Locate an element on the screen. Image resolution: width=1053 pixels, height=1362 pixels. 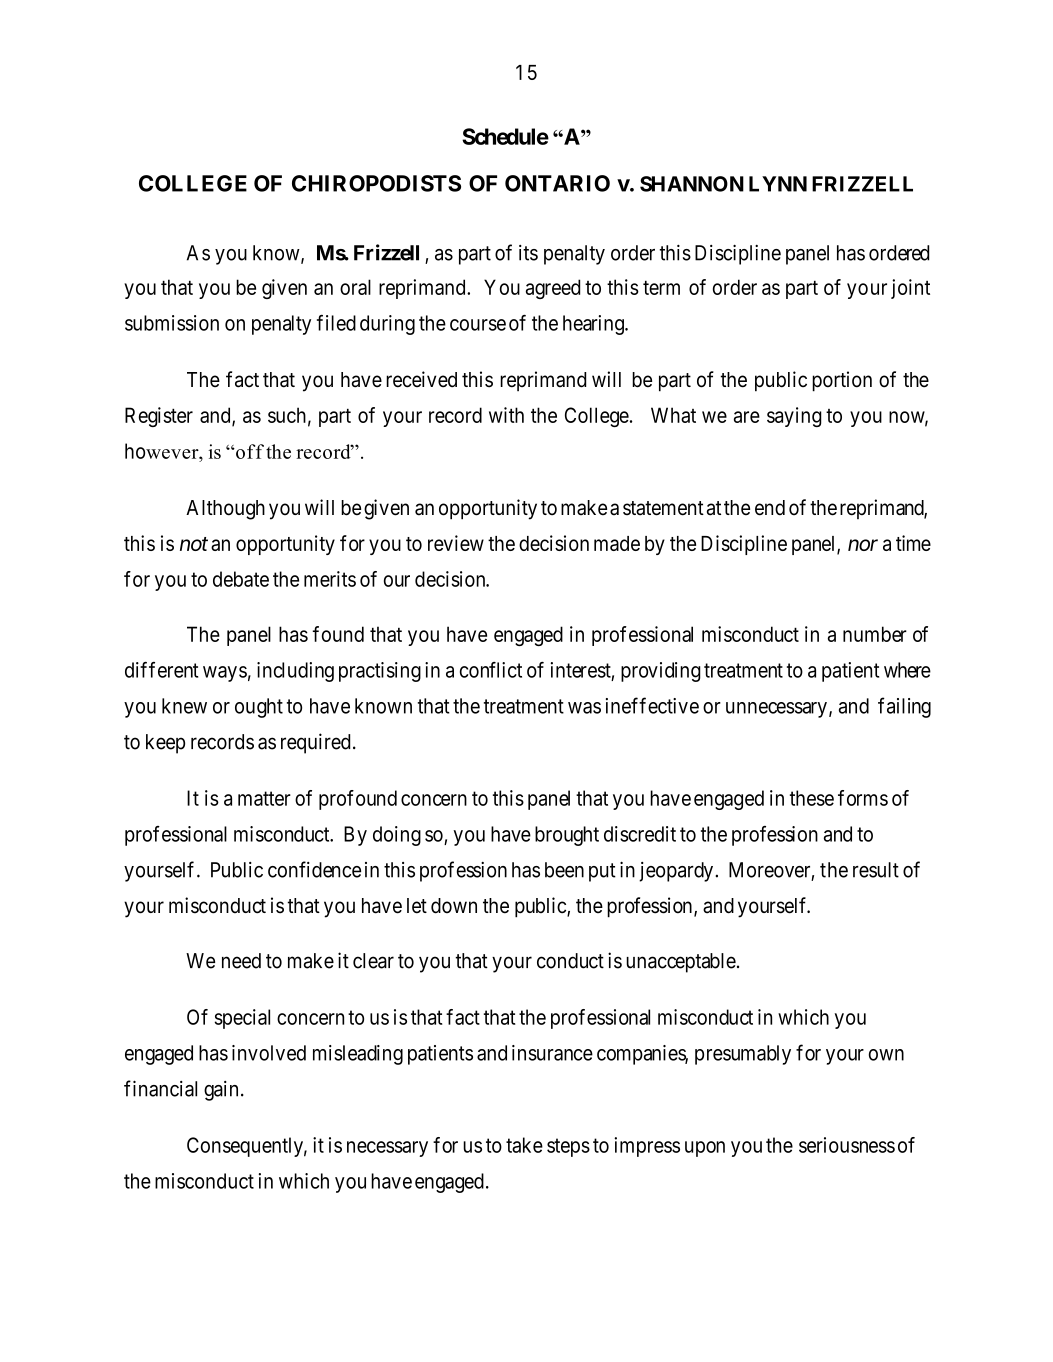
matter is located at coordinates (264, 798).
